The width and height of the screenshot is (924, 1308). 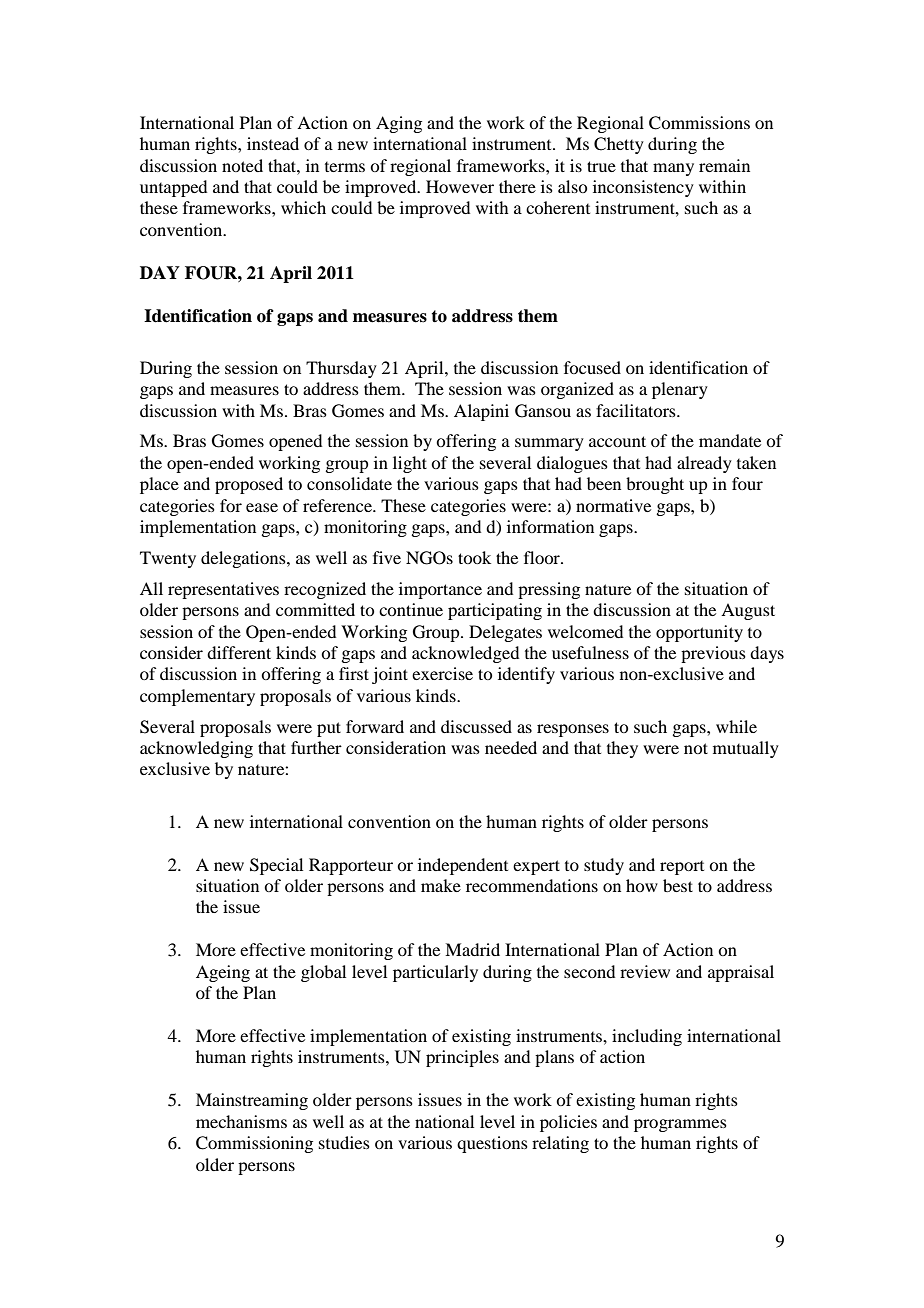 I want to click on mechanisms, so click(x=241, y=1121).
